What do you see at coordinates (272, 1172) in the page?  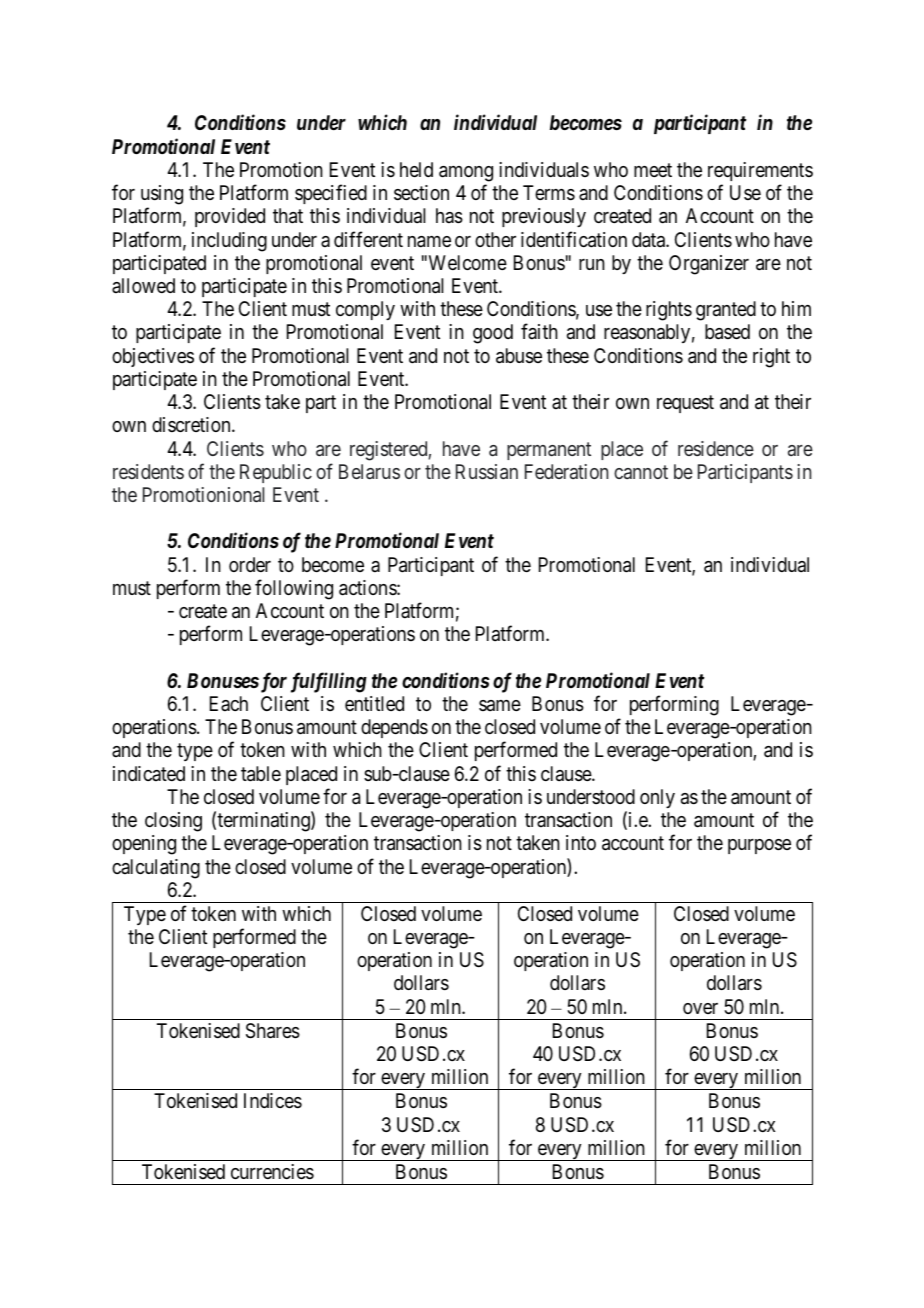 I see `currencies` at bounding box center [272, 1172].
